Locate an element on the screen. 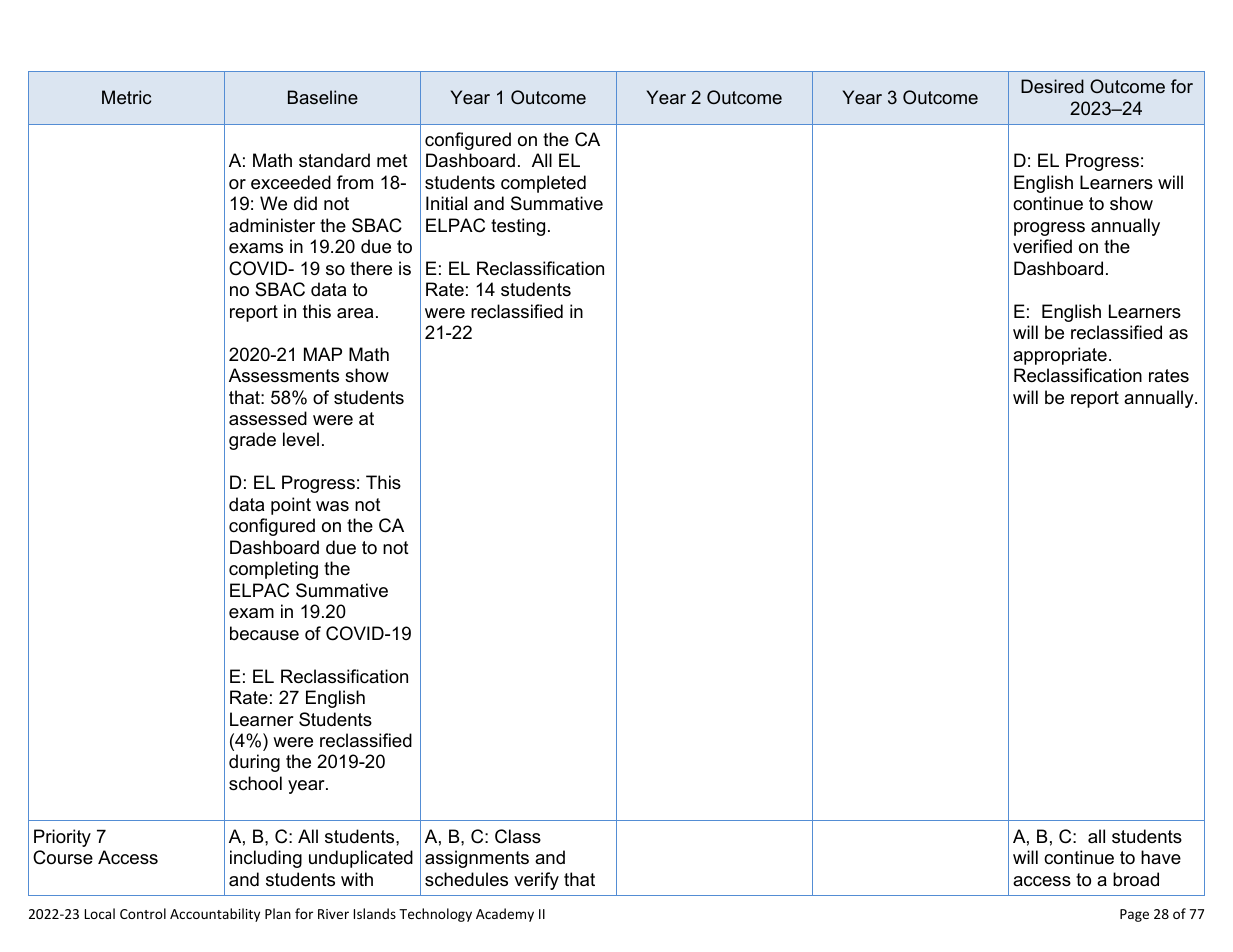 The width and height of the screenshot is (1233, 952). verify is located at coordinates (536, 881).
